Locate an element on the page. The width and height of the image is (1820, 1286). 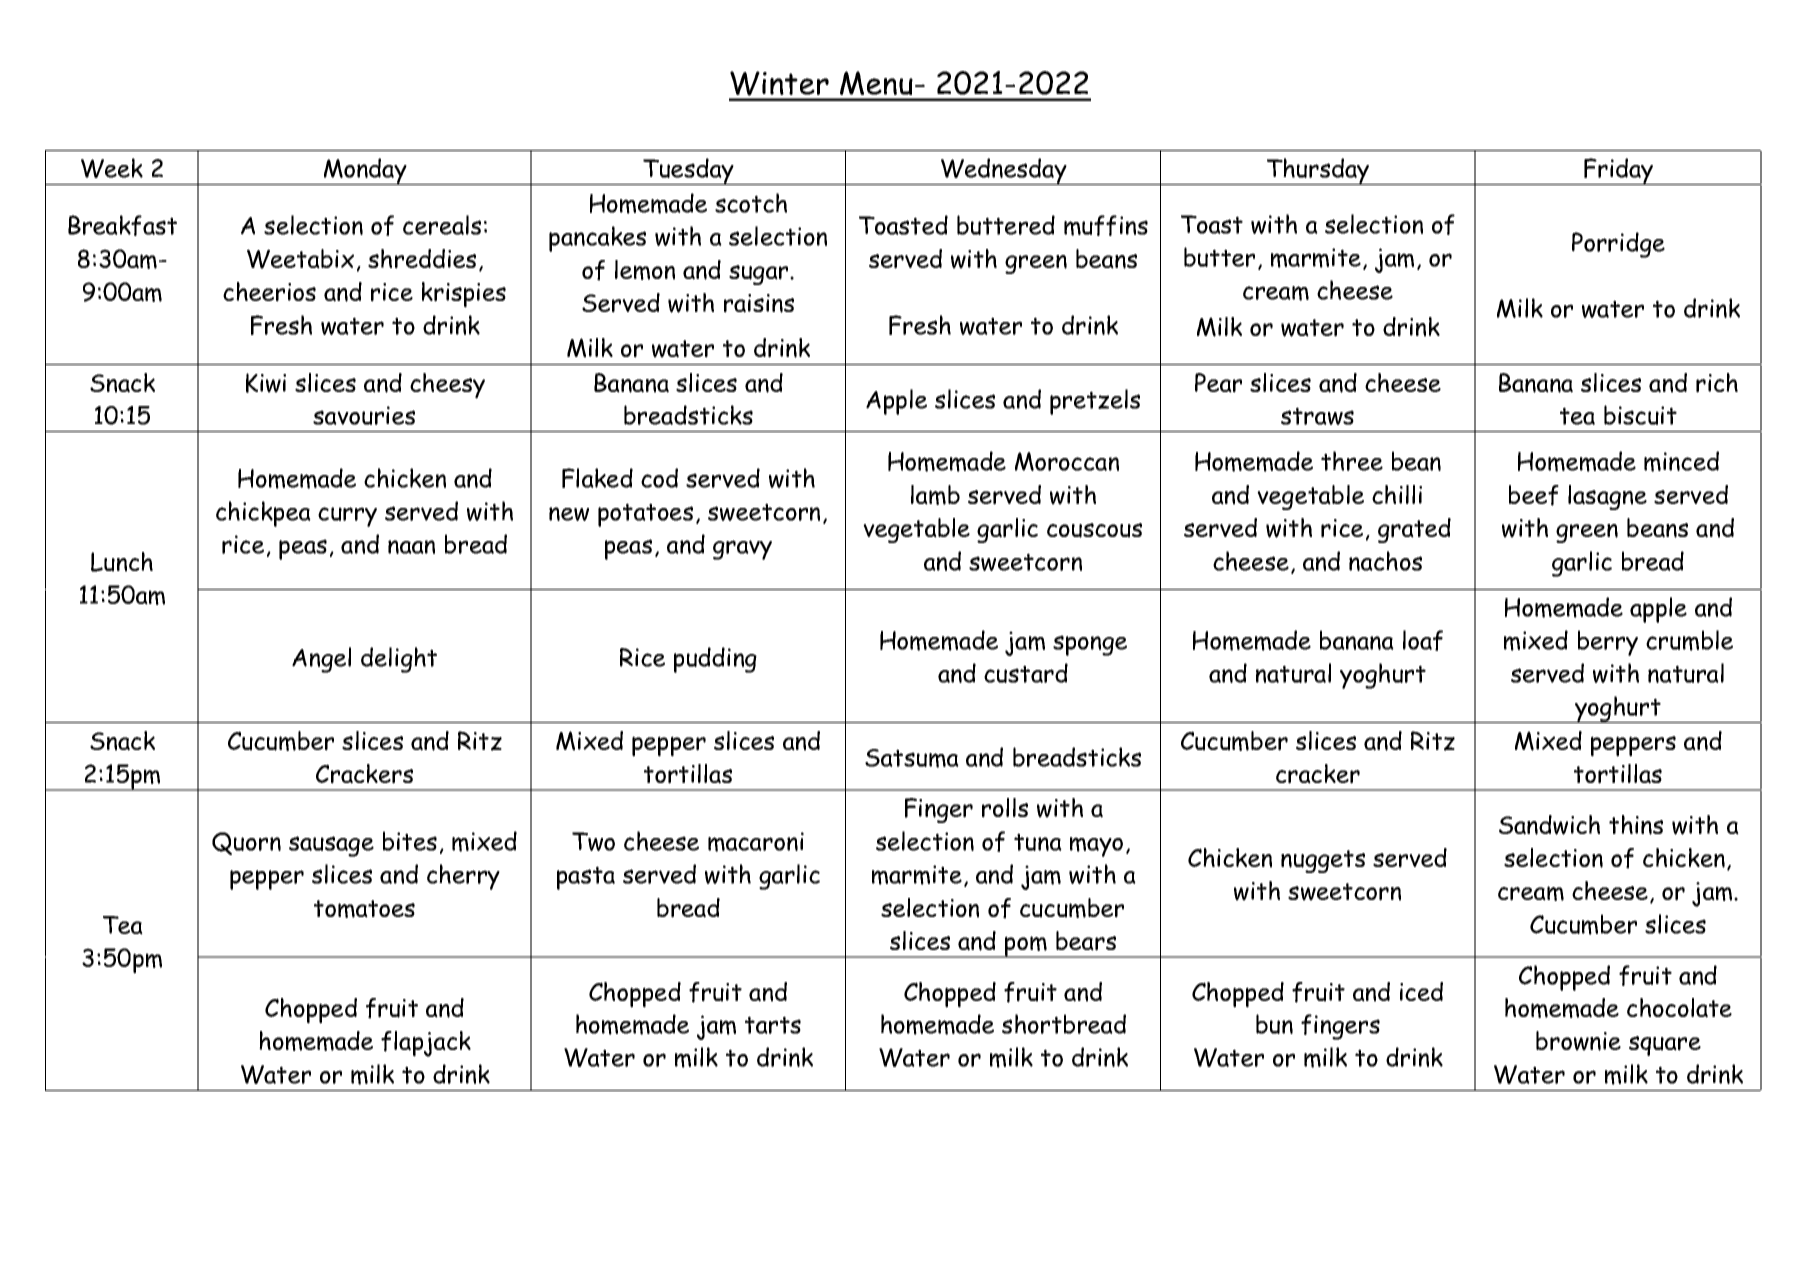
rolls is located at coordinates (1005, 808).
